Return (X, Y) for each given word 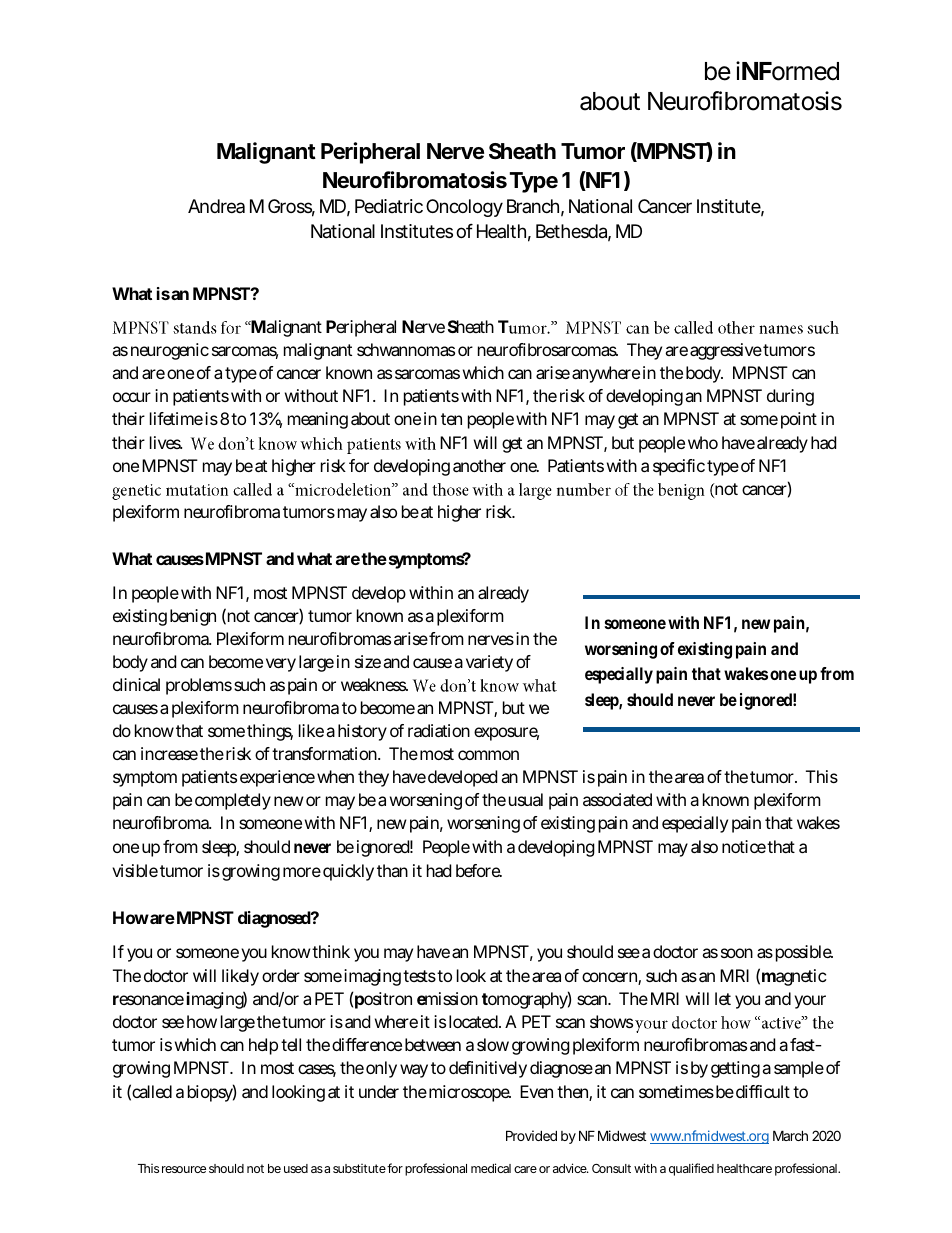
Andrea (216, 206)
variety (489, 663)
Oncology (464, 208)
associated (617, 799)
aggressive (726, 351)
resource (184, 1169)
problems (199, 686)
